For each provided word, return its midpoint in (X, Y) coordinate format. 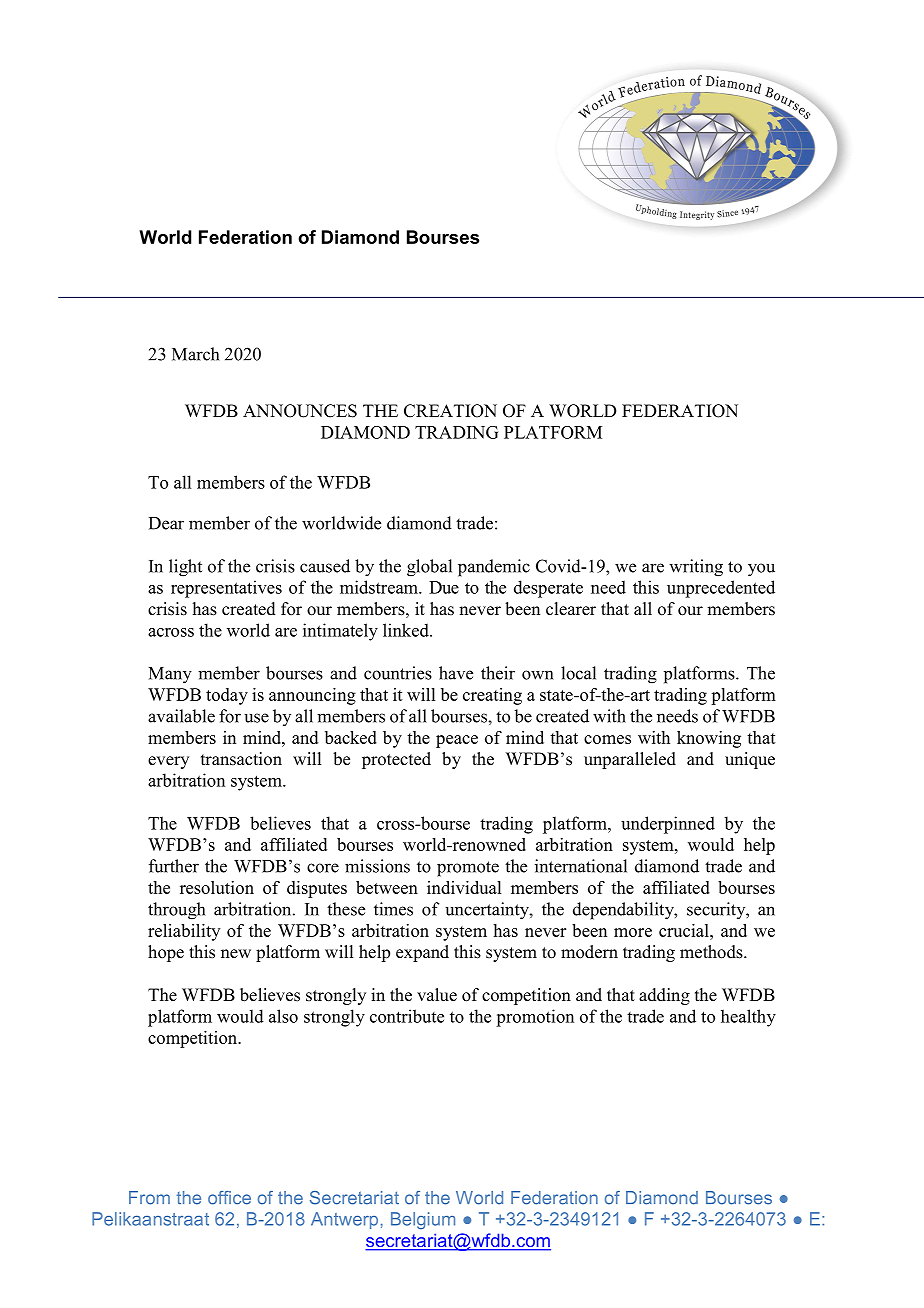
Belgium (423, 1220)
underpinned (668, 825)
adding (664, 996)
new (236, 954)
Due (444, 587)
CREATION (450, 411)
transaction (241, 759)
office (229, 1198)
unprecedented (721, 589)
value (437, 995)
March (195, 354)
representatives (226, 589)
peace (457, 741)
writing (696, 568)
